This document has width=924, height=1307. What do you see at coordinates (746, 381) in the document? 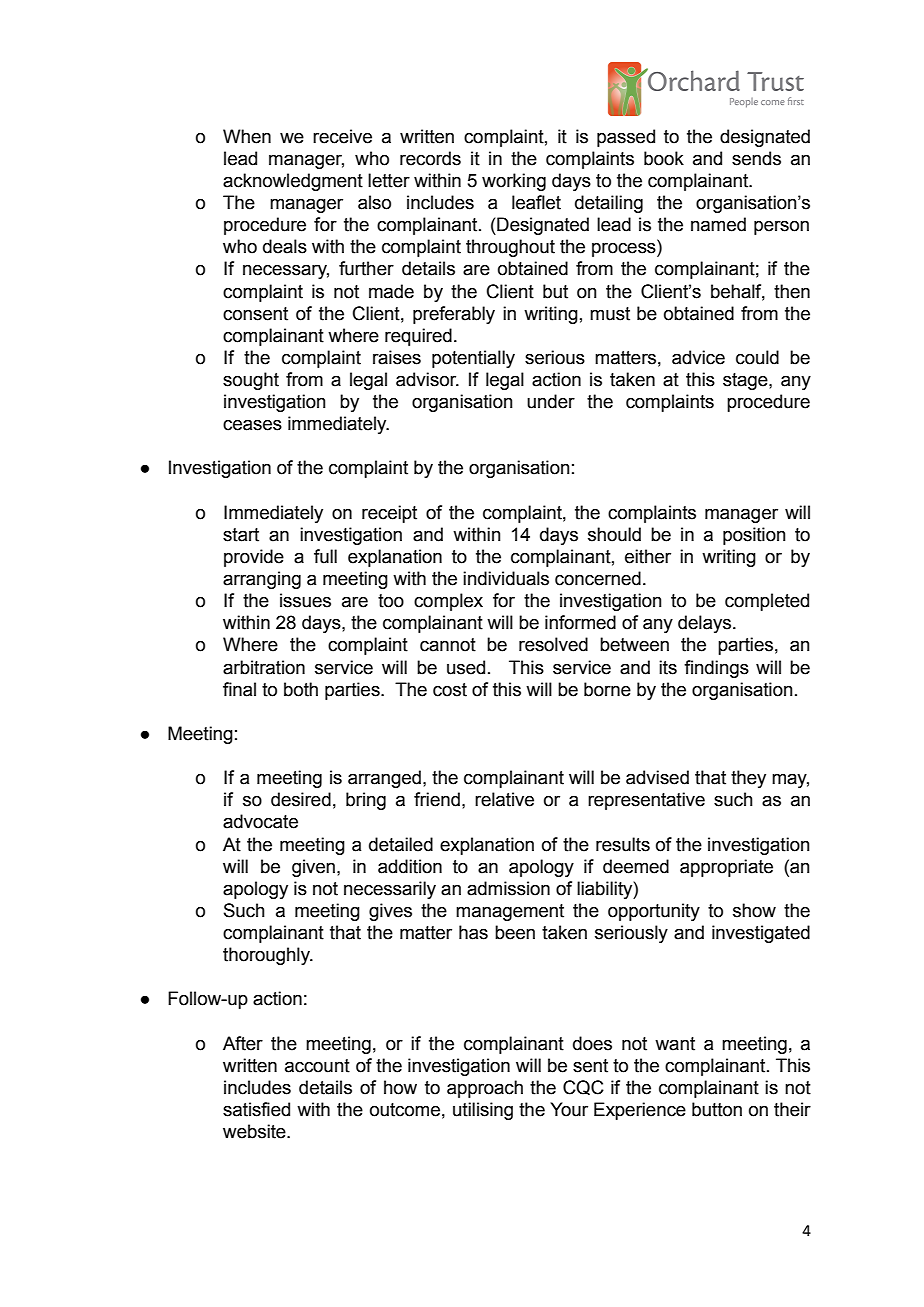
I see `stage` at bounding box center [746, 381].
